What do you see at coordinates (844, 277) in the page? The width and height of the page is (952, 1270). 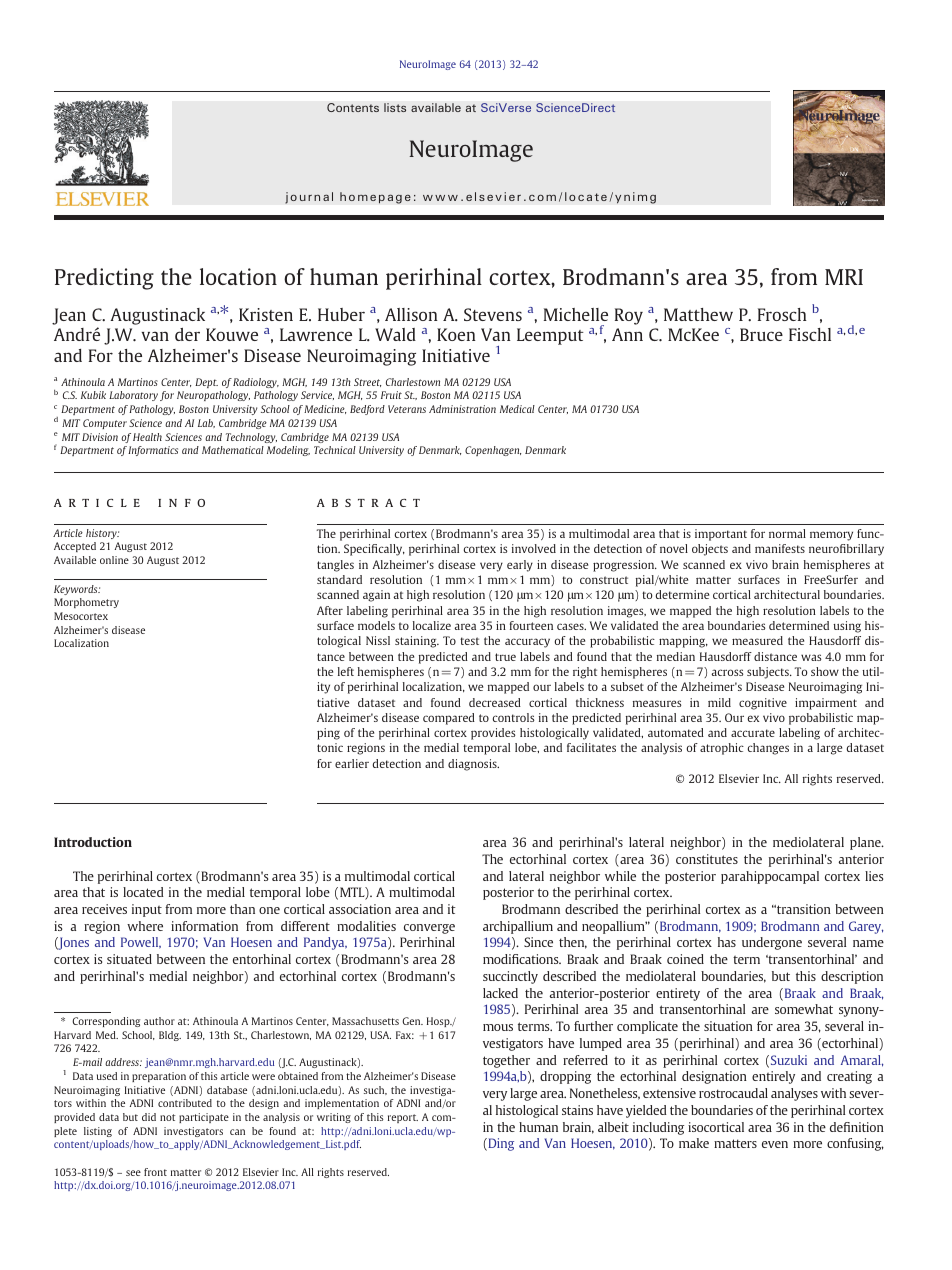 I see `MRI` at bounding box center [844, 277].
